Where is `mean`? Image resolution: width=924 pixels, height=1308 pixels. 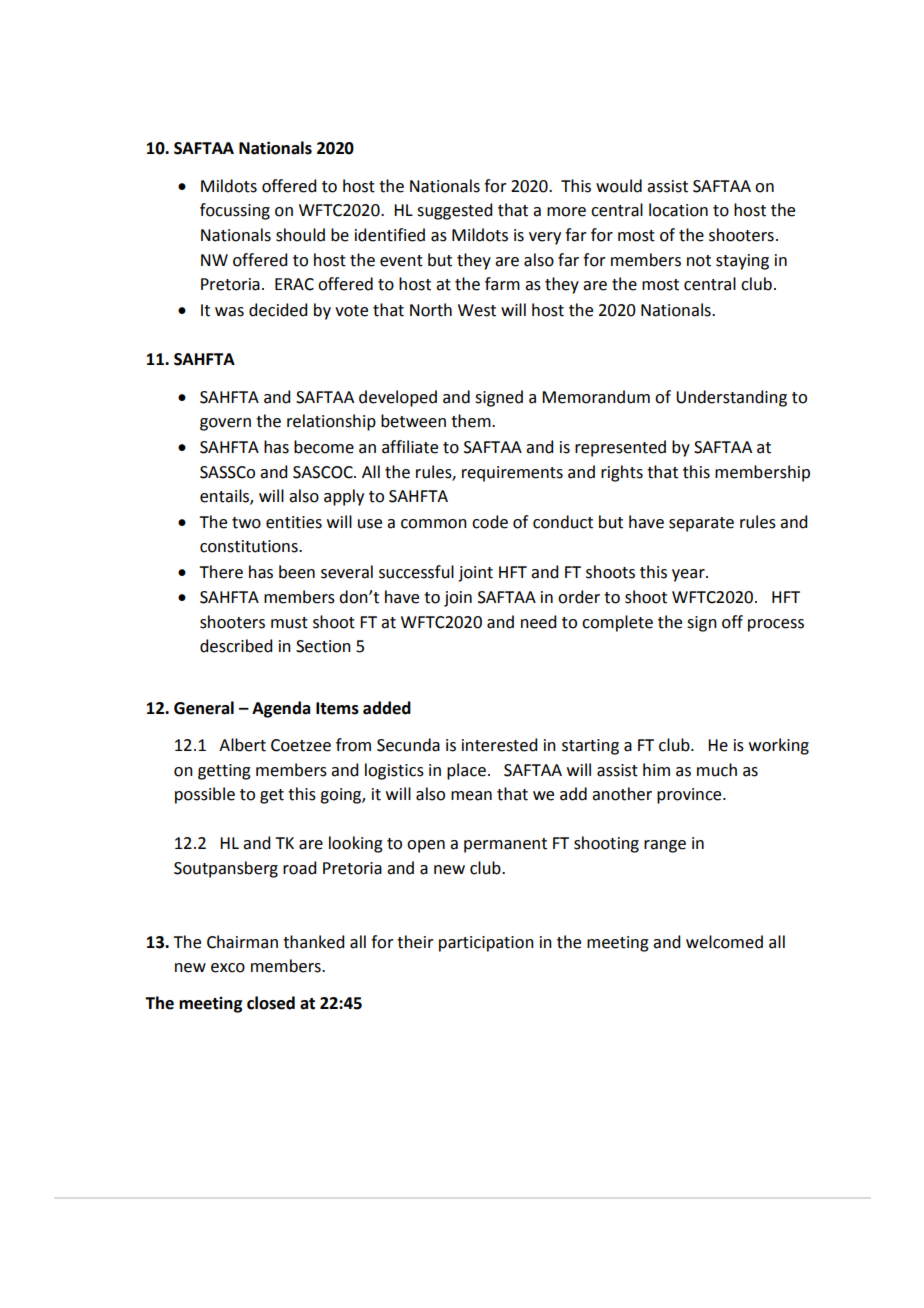 mean is located at coordinates (471, 796).
